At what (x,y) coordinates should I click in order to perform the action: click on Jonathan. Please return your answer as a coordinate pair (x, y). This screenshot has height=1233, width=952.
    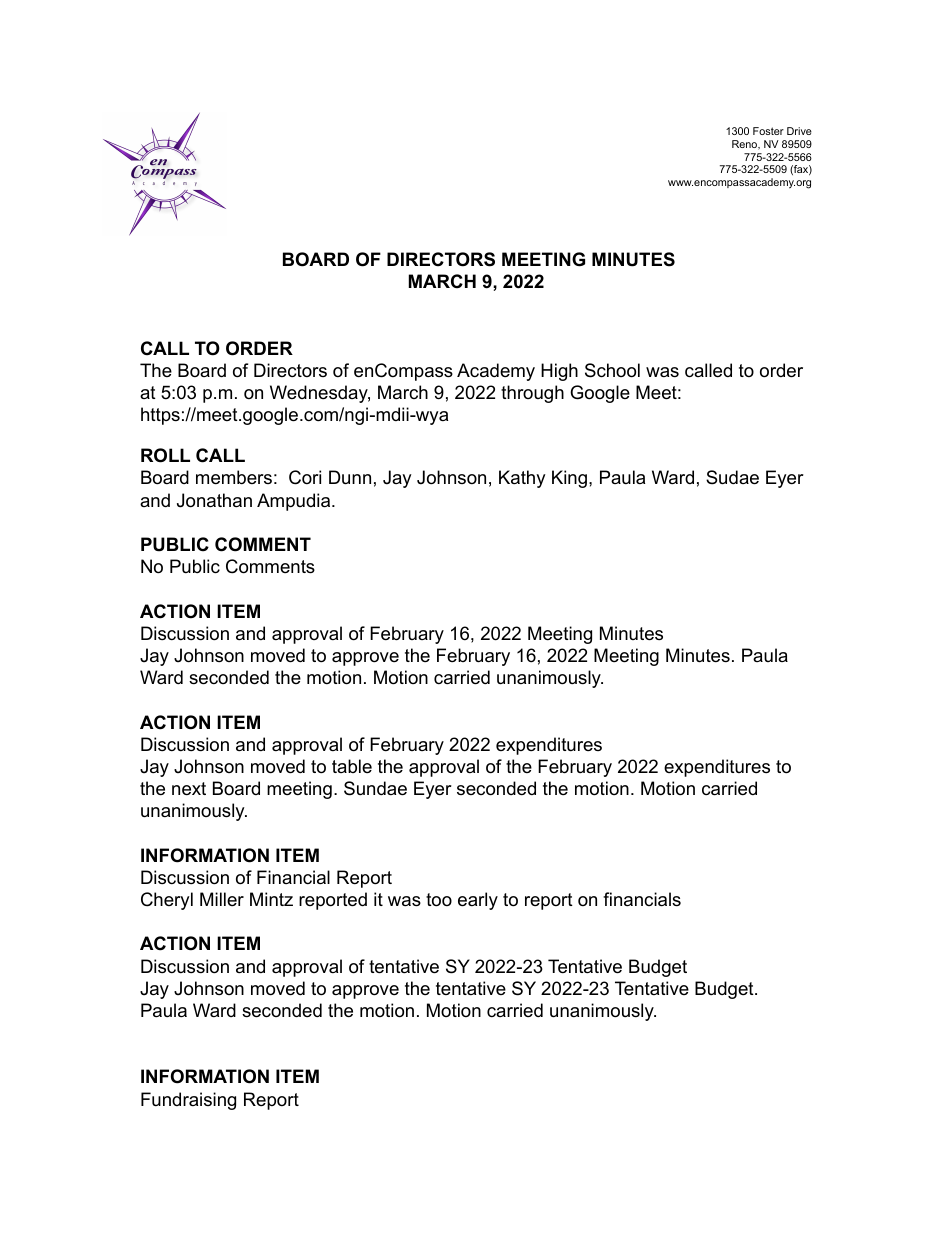
    Looking at the image, I should click on (214, 500).
